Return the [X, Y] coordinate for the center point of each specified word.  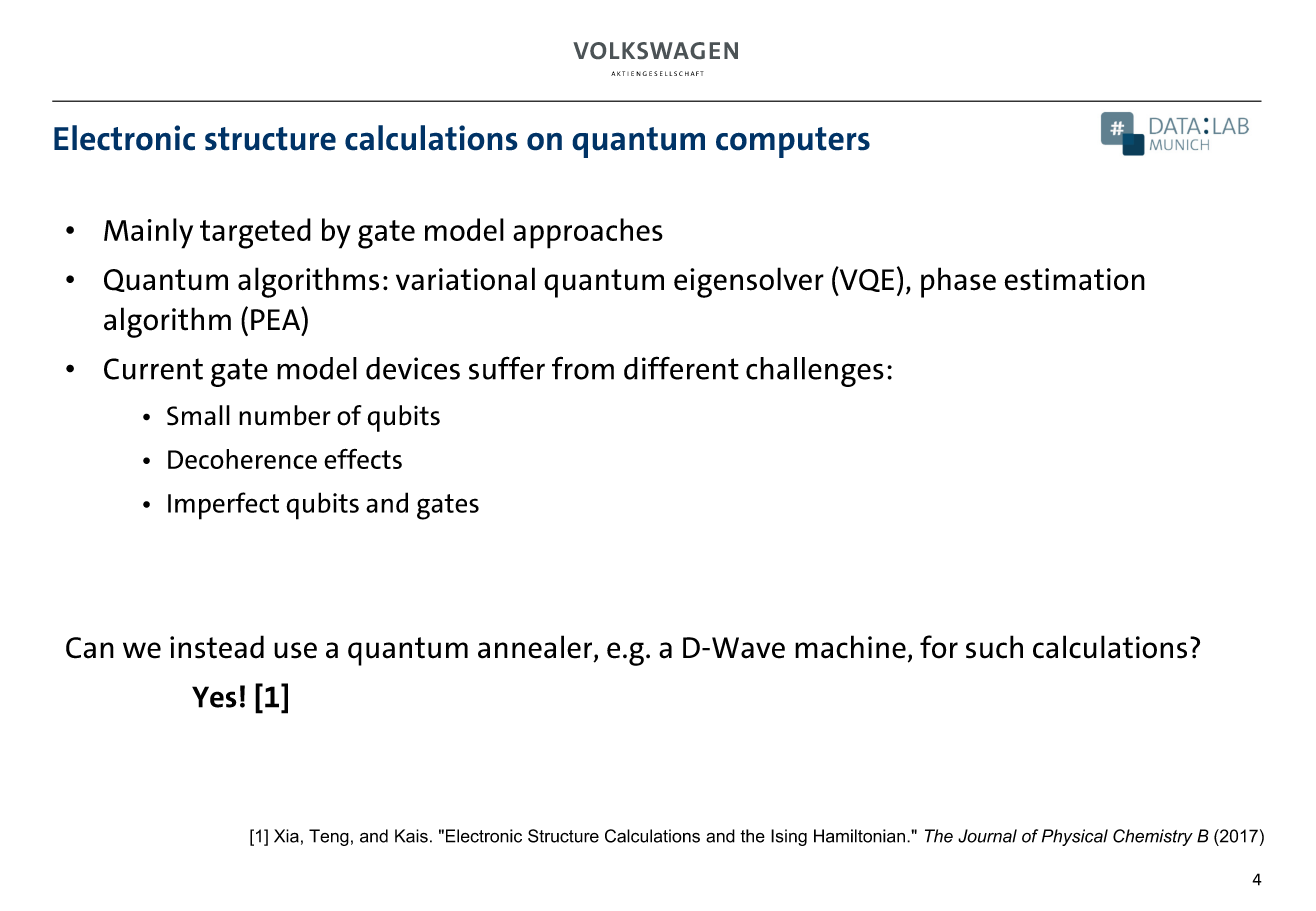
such [994, 647]
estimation [1074, 279]
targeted [255, 233]
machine [850, 647]
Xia [286, 836]
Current [153, 369]
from [583, 368]
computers [793, 142]
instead [217, 647]
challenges [815, 372]
